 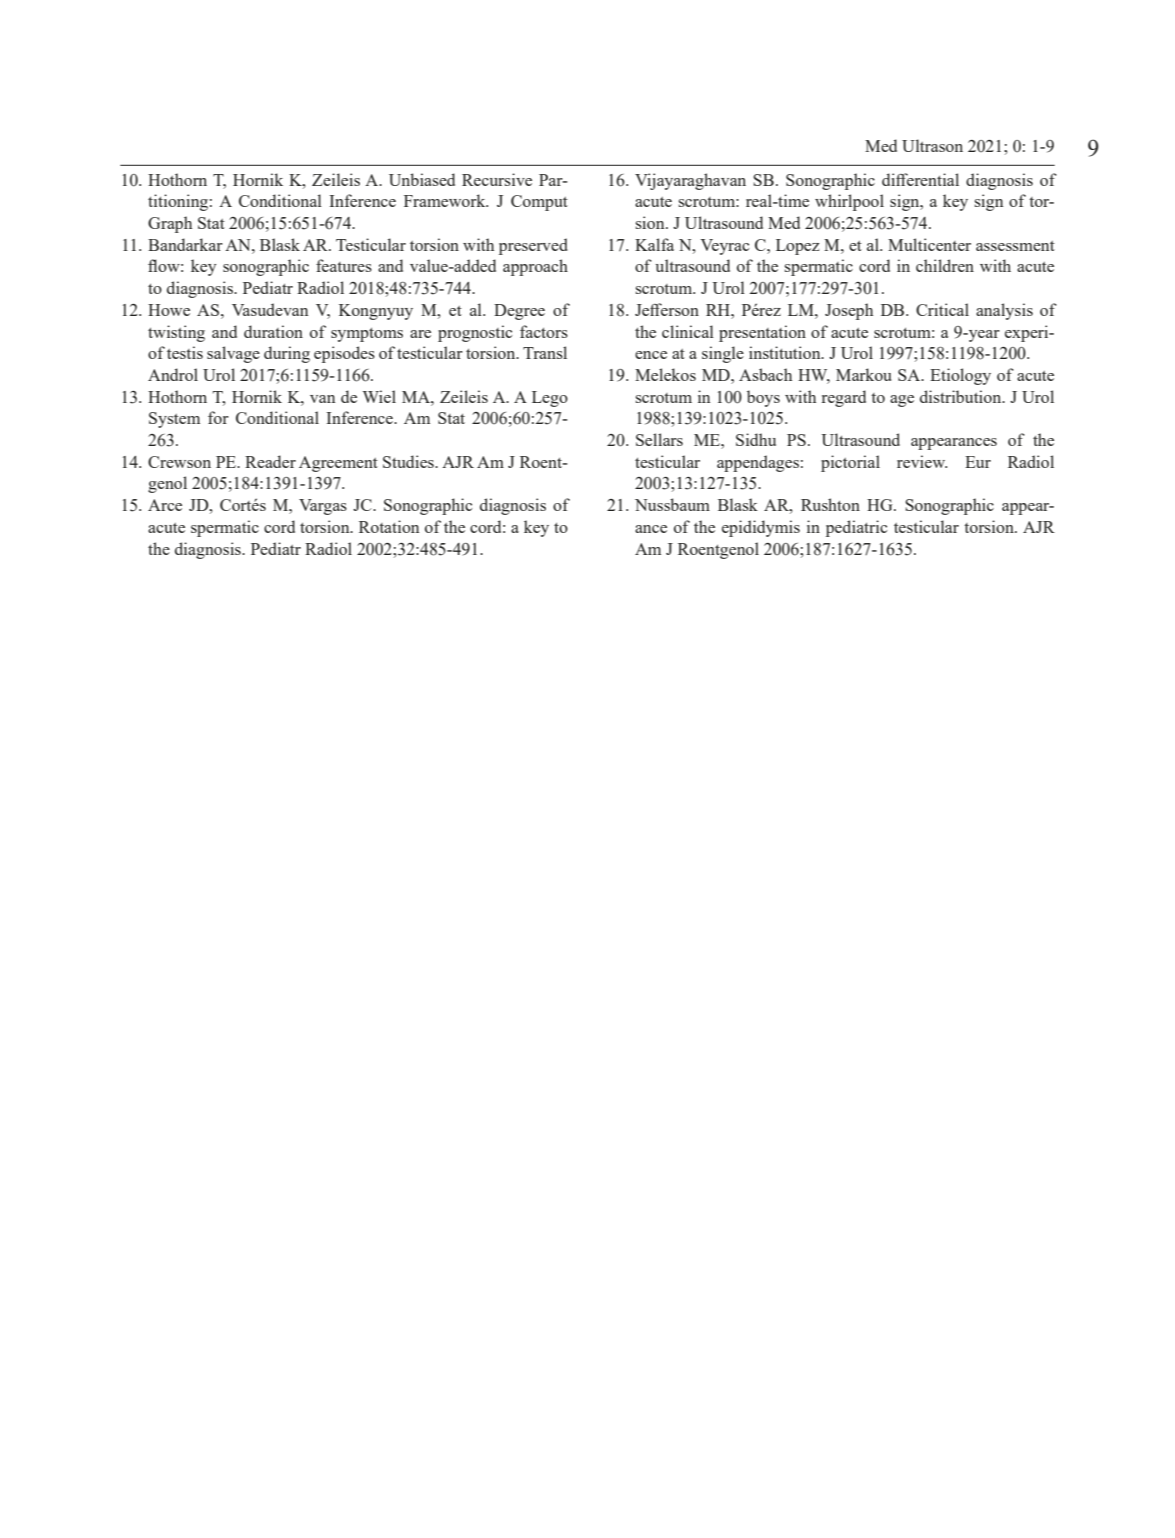 What do you see at coordinates (667, 309) in the image?
I see `Jefferson` at bounding box center [667, 309].
